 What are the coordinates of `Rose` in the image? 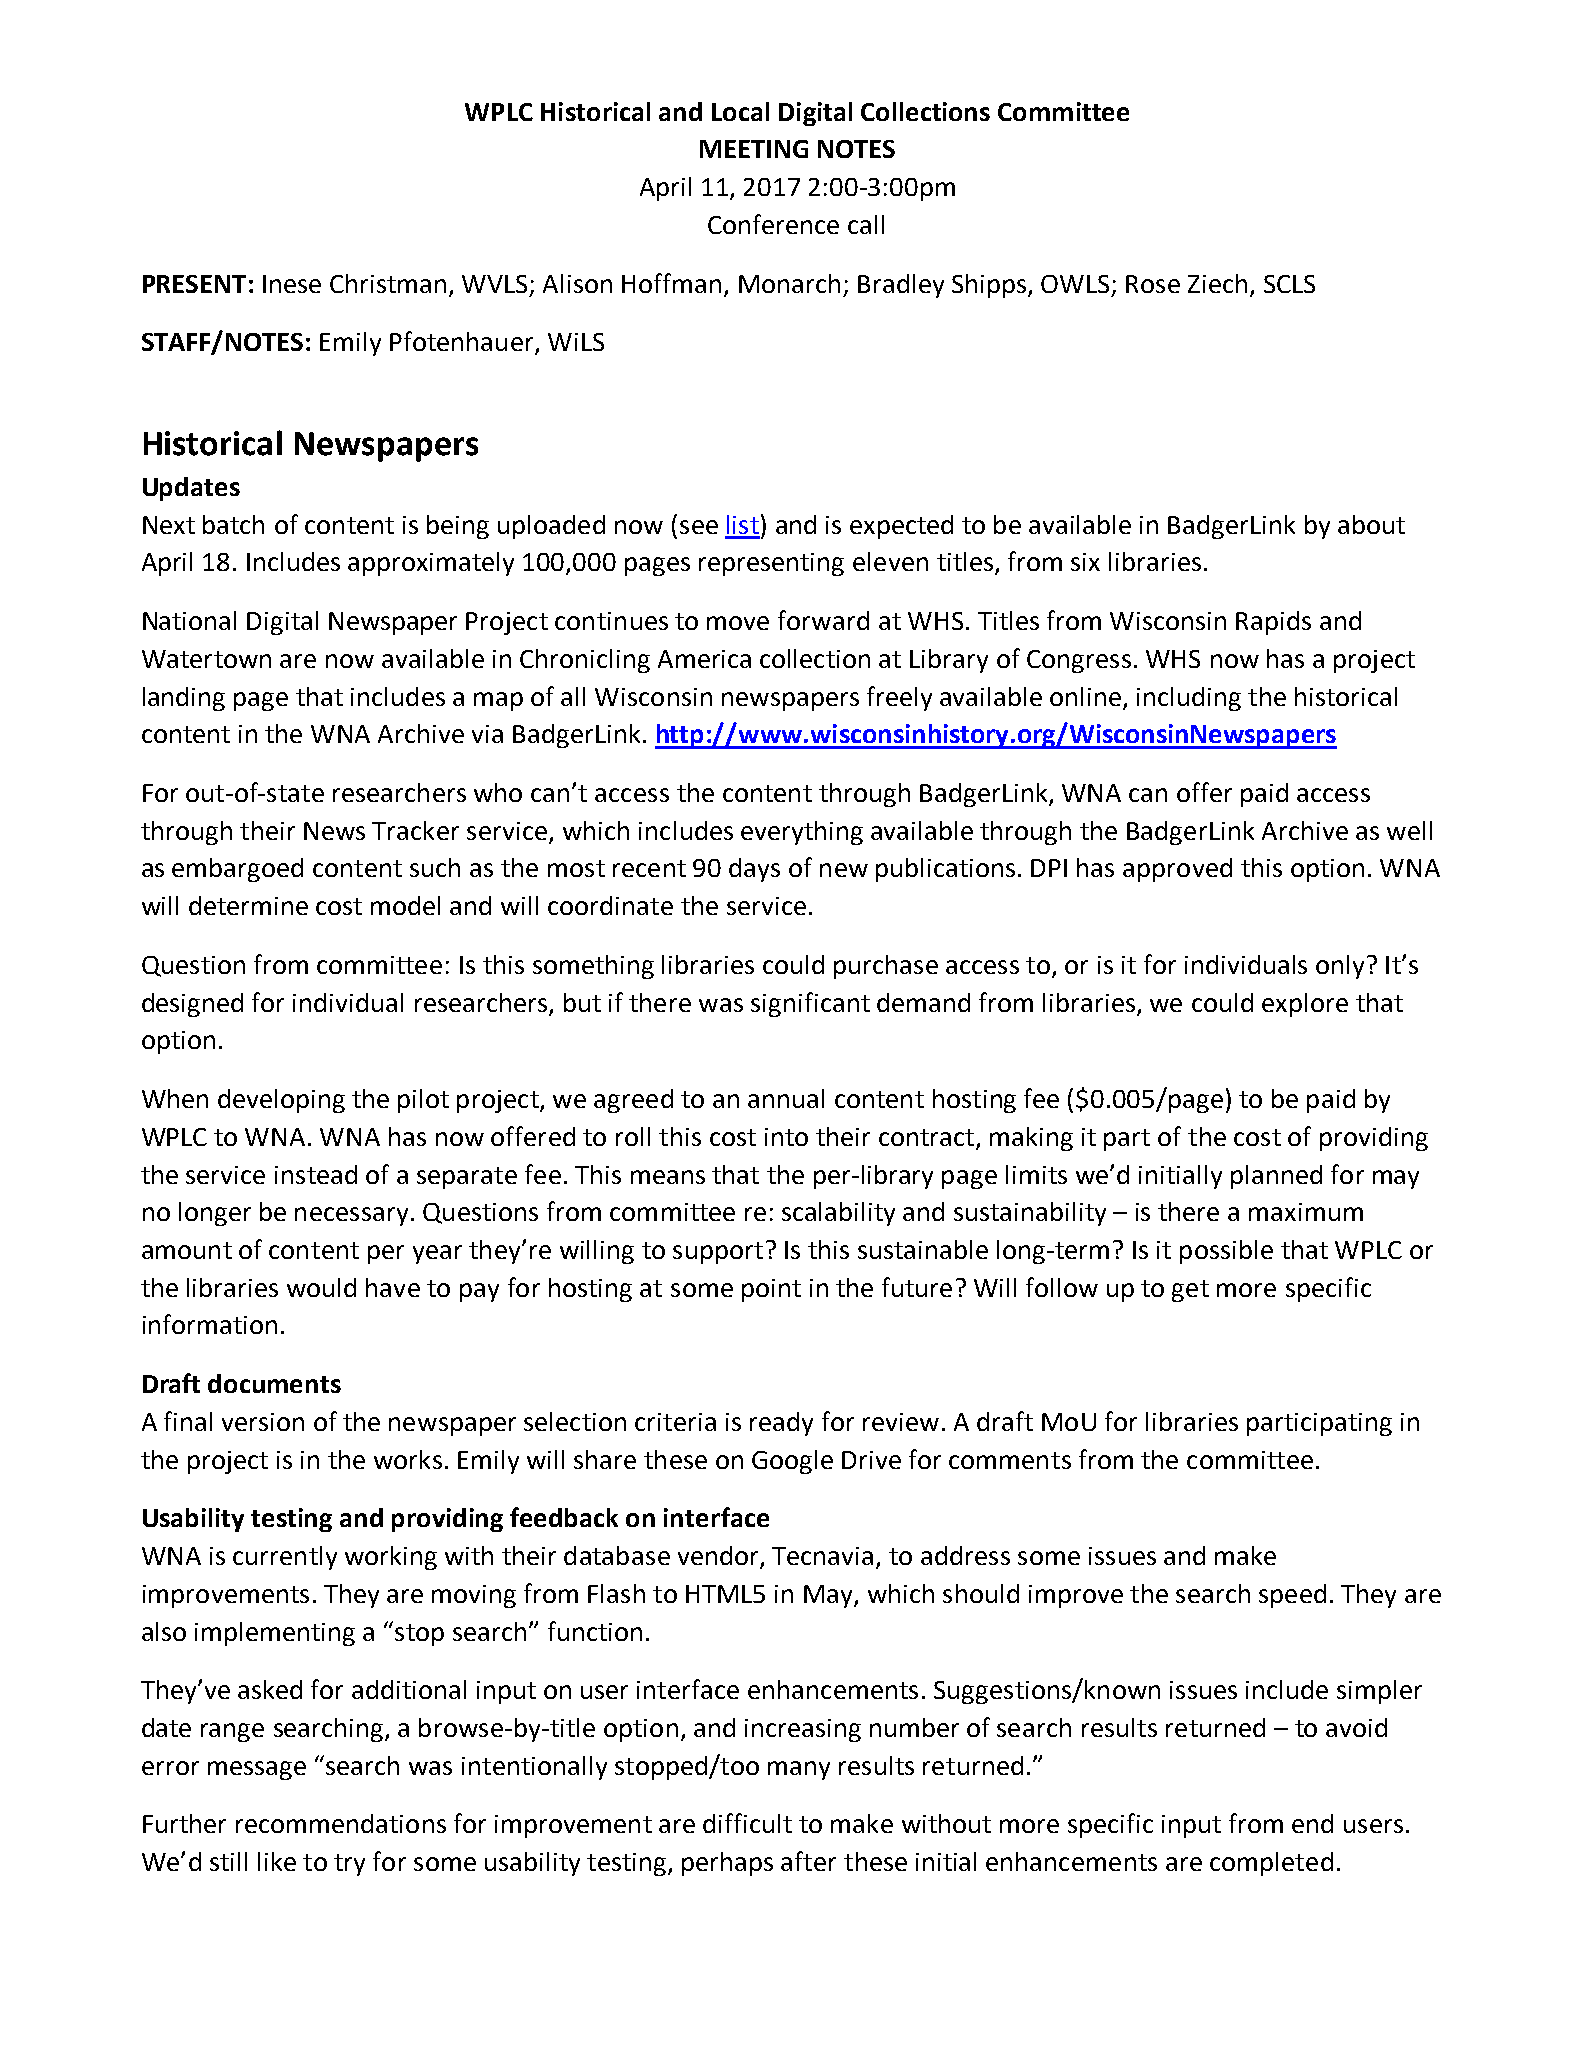 It's located at (1153, 284).
